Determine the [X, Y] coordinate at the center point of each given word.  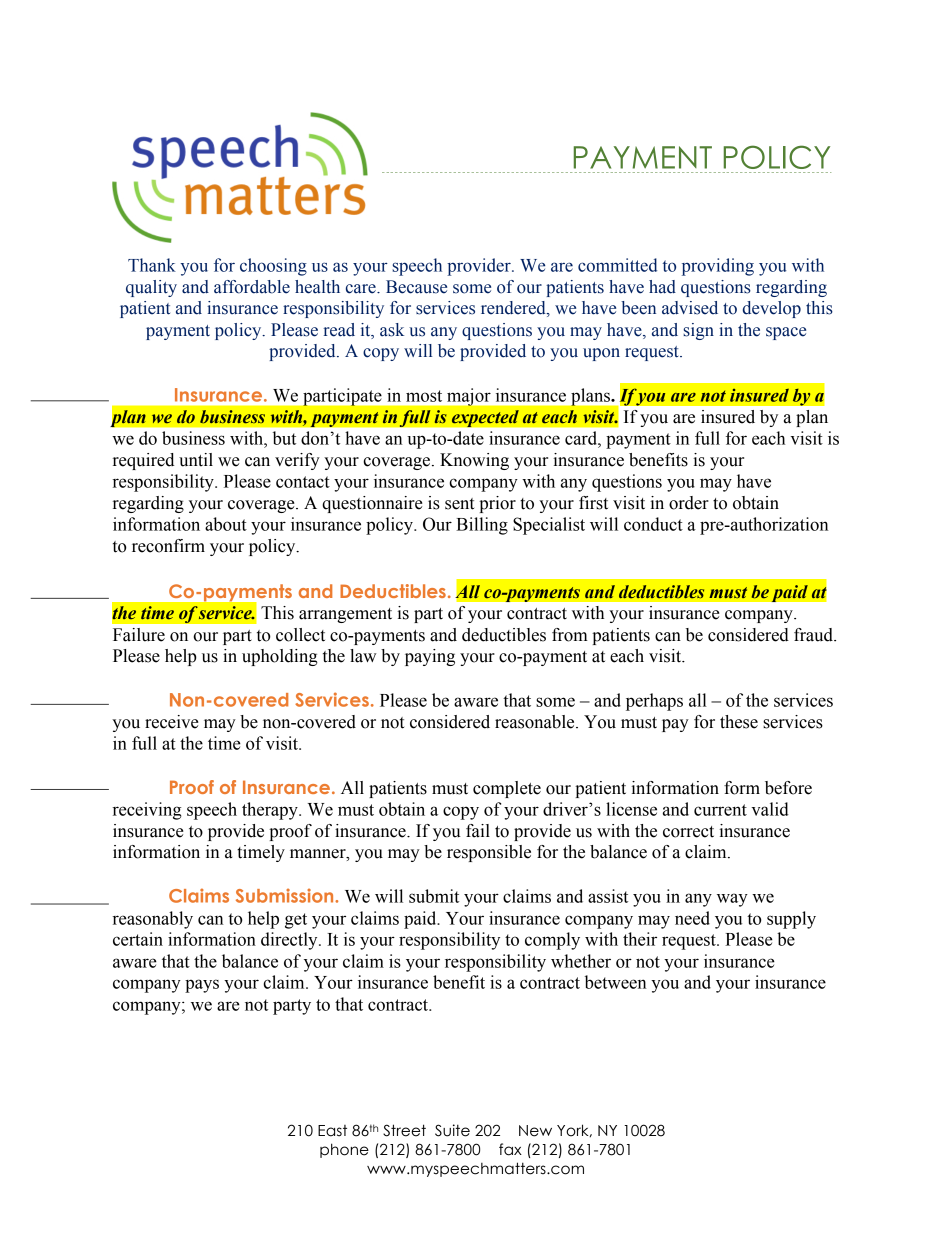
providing [718, 267]
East [332, 1131]
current [720, 810]
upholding [280, 657]
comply [552, 941]
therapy [271, 811]
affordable [252, 287]
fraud [814, 635]
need [692, 918]
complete [507, 789]
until [196, 460]
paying [430, 657]
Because [416, 287]
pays [202, 986]
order [689, 503]
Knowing [474, 461]
